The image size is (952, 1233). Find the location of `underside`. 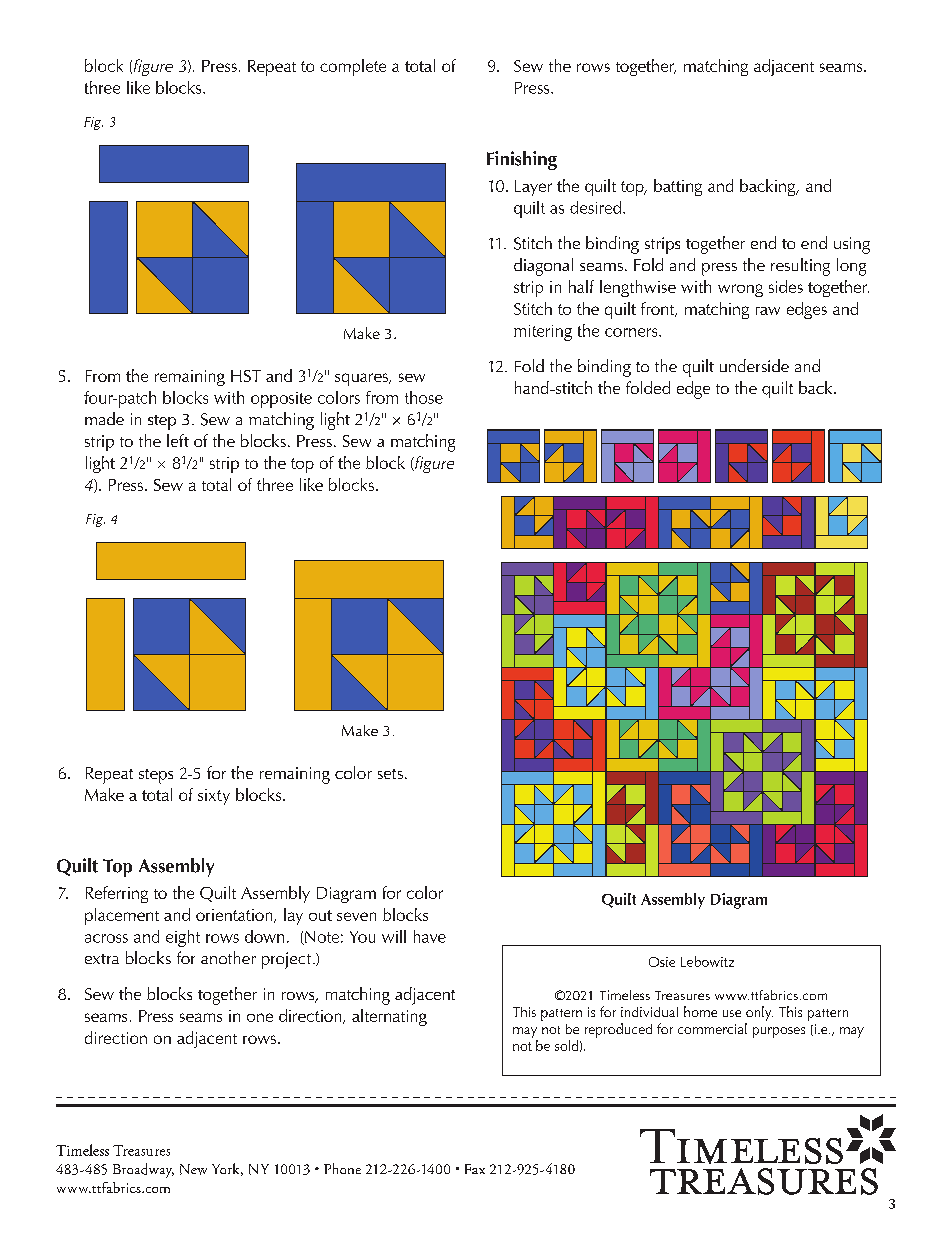

underside is located at coordinates (754, 365).
